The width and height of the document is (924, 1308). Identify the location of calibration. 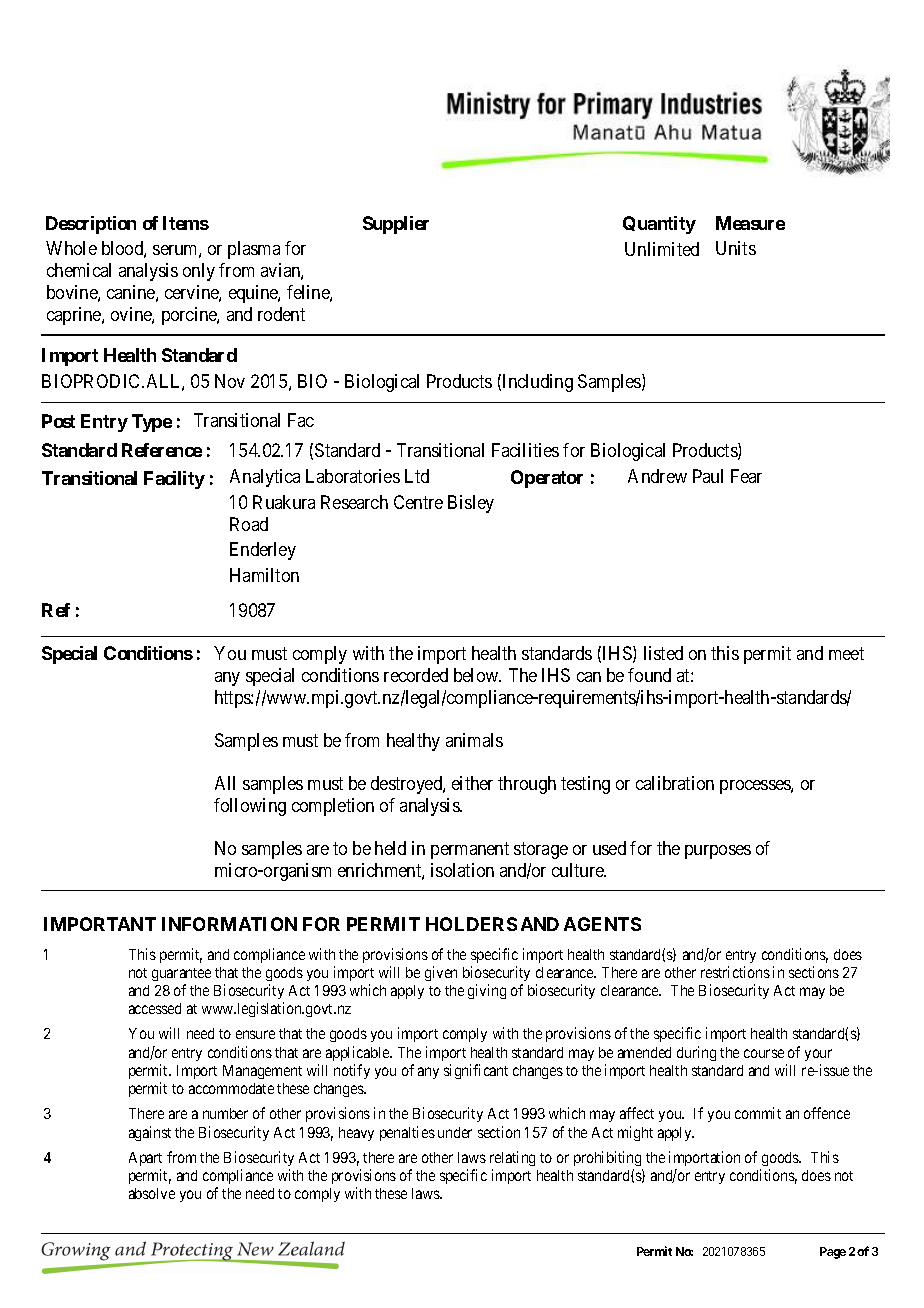
(675, 783).
